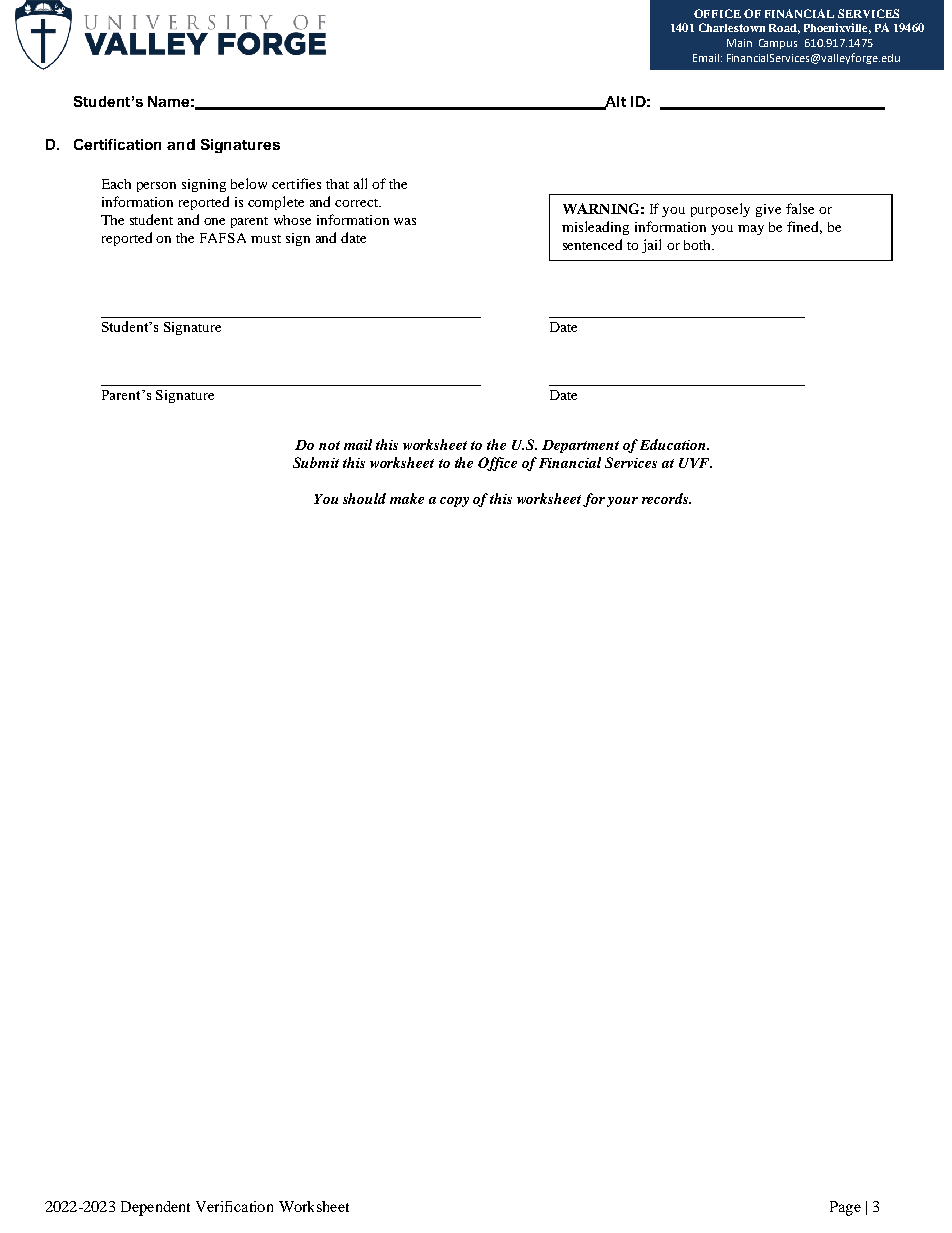  I want to click on Alt, so click(614, 102).
